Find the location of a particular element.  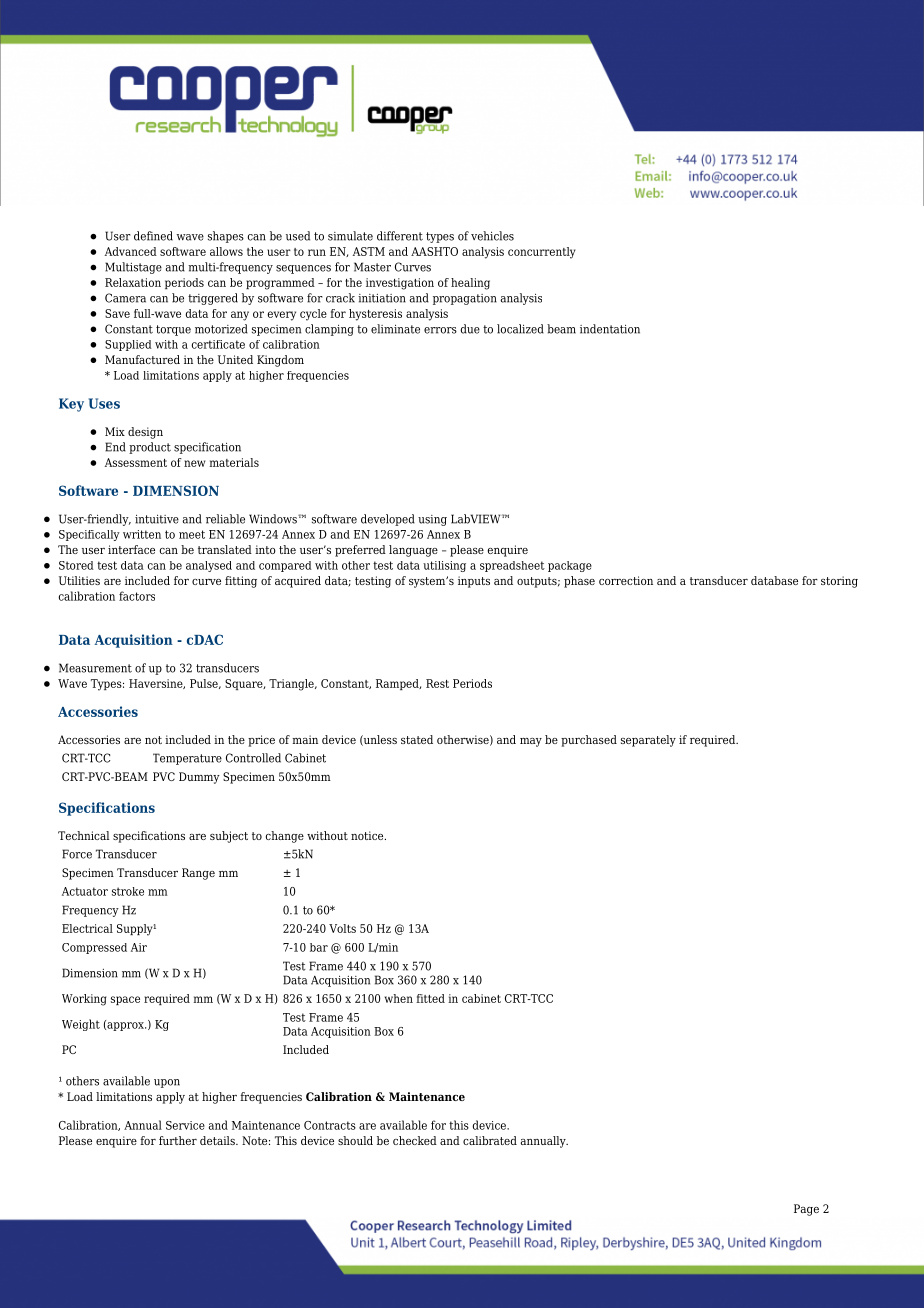

stated is located at coordinates (417, 739).
